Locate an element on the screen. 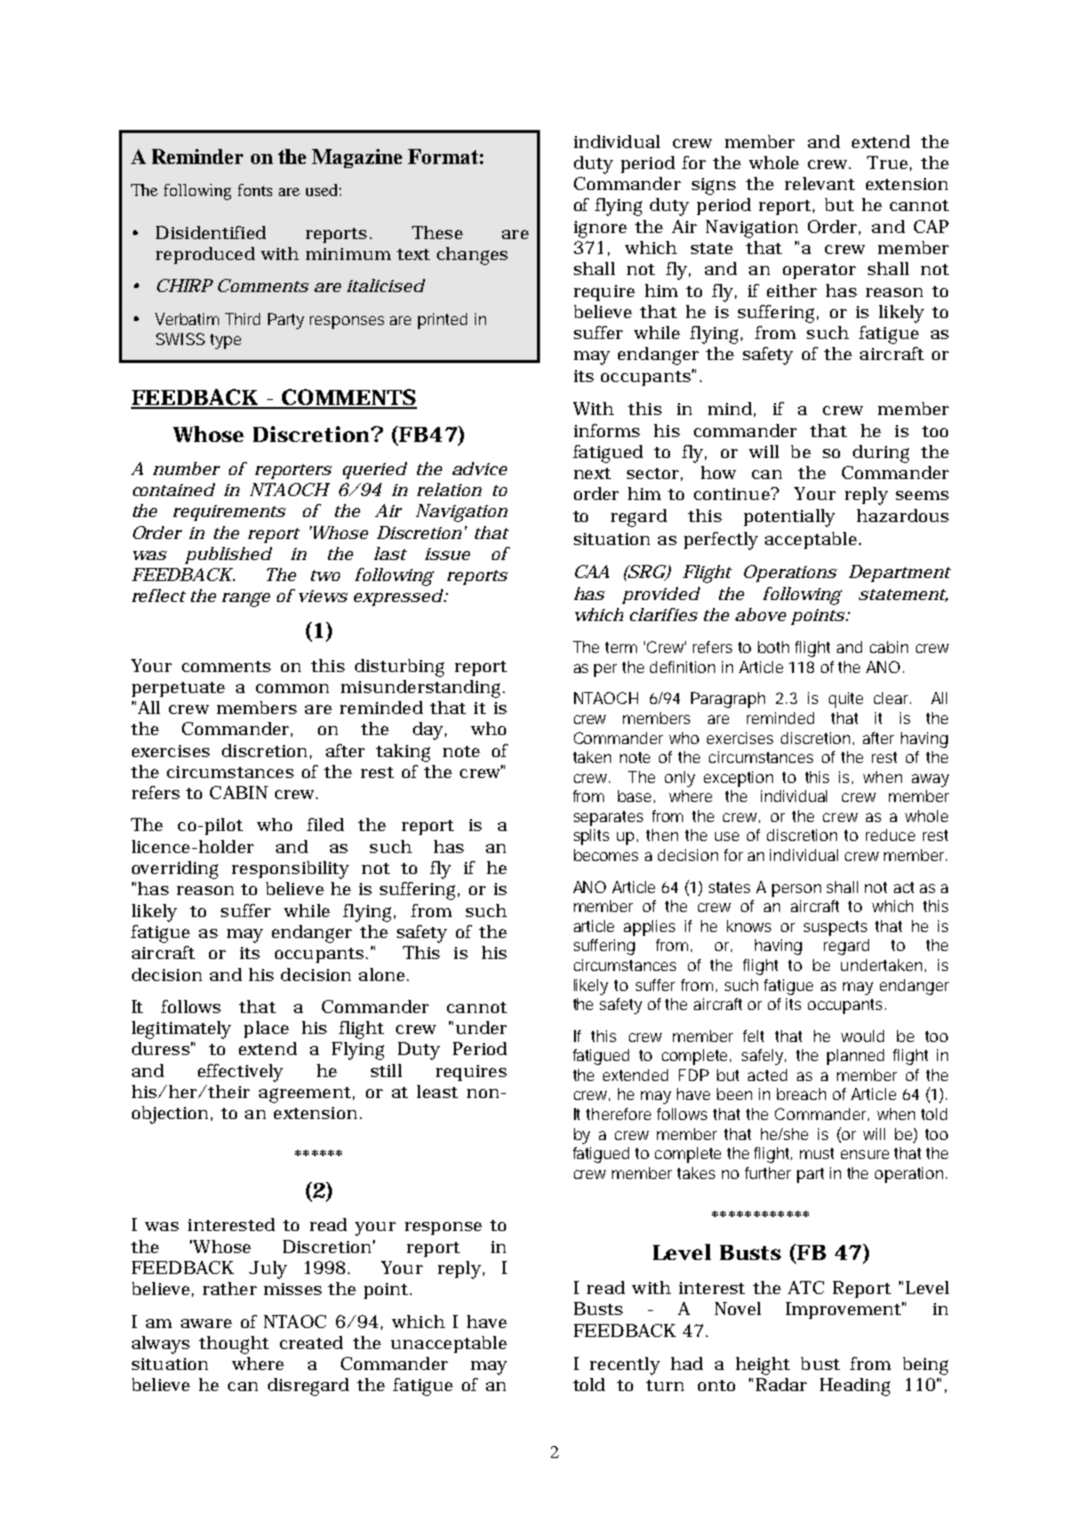 The width and height of the screenshot is (1079, 1527). recently is located at coordinates (625, 1366).
